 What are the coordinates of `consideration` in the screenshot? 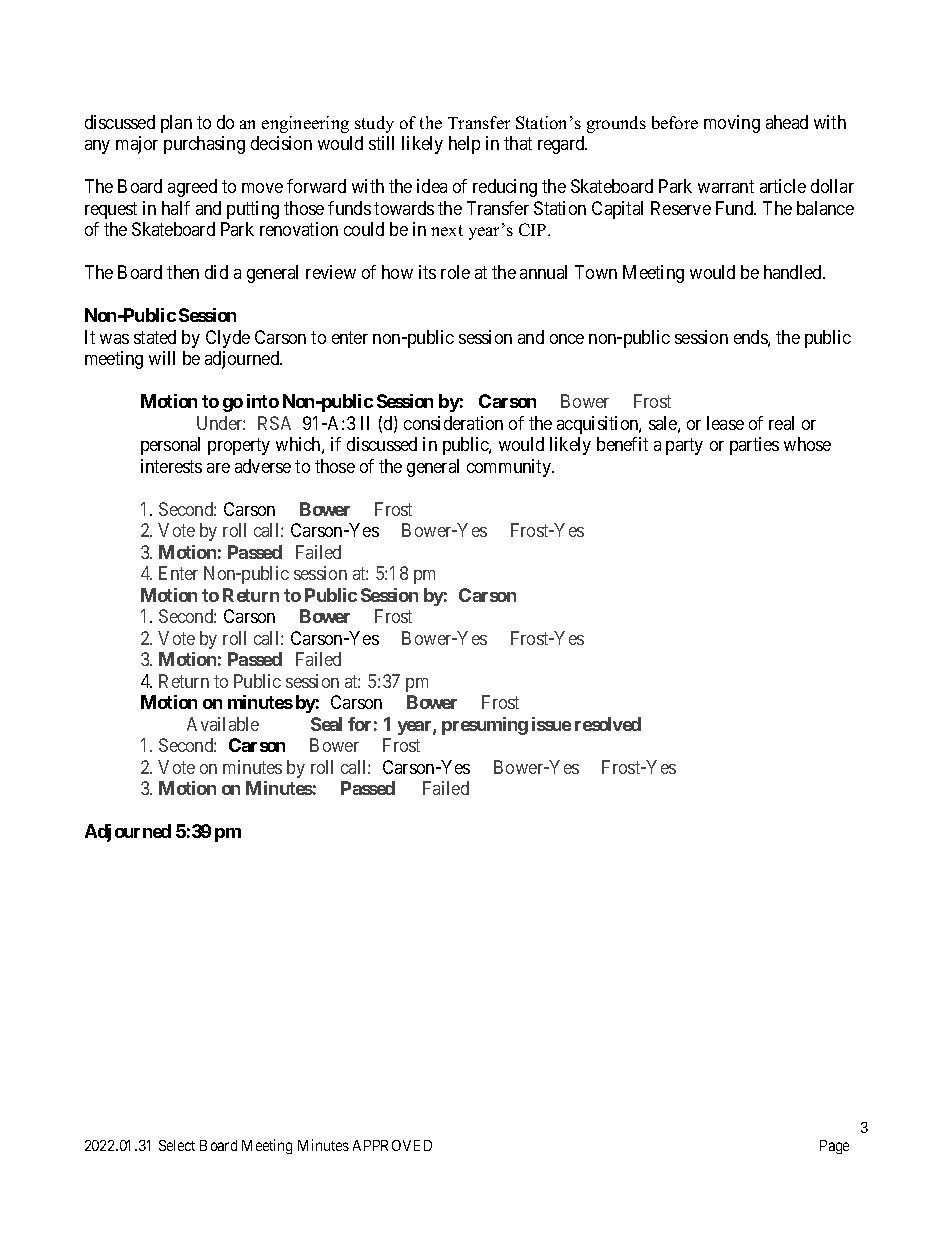 It's located at (453, 423).
